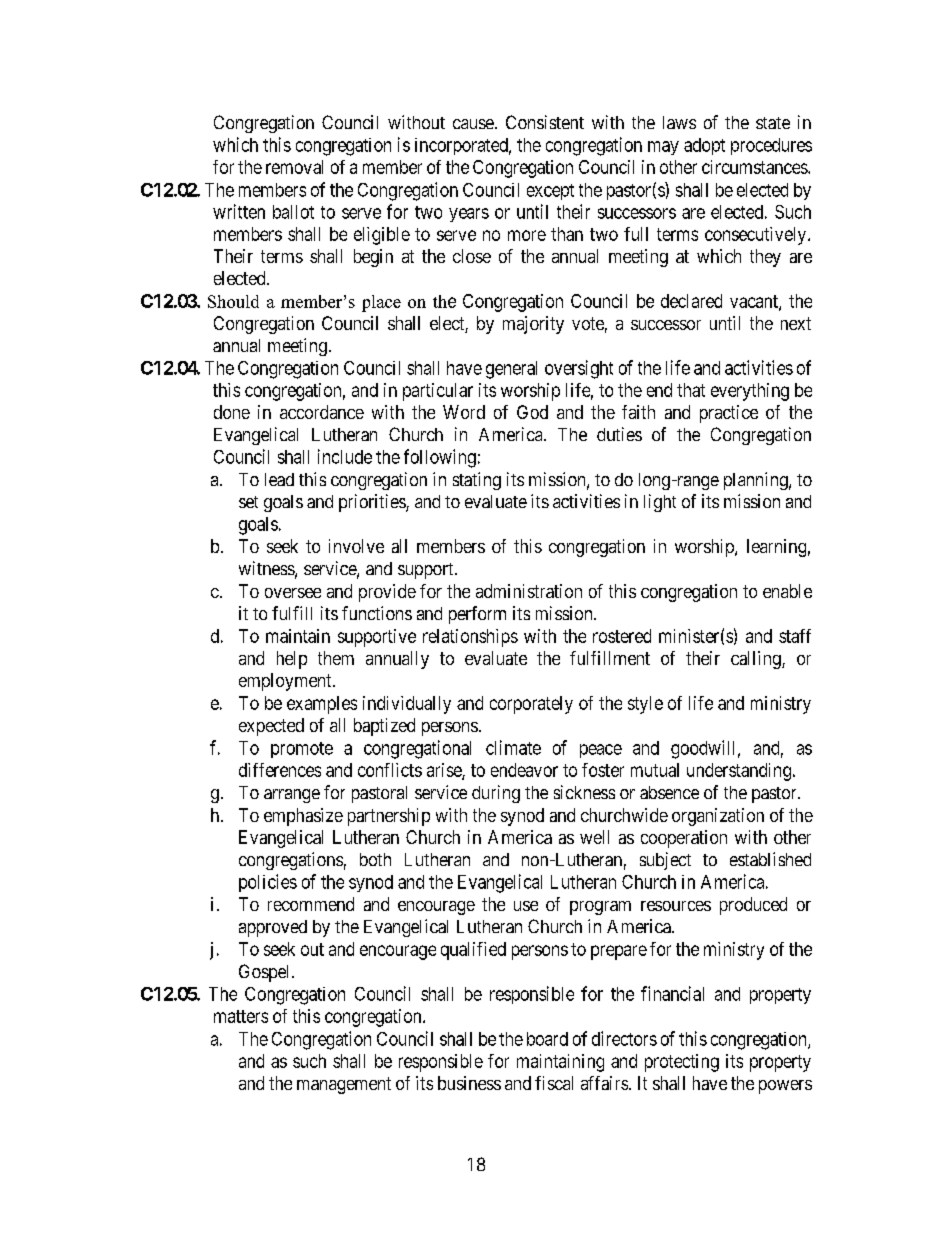 The width and height of the document is (952, 1233). I want to click on understanding, so click(739, 772).
